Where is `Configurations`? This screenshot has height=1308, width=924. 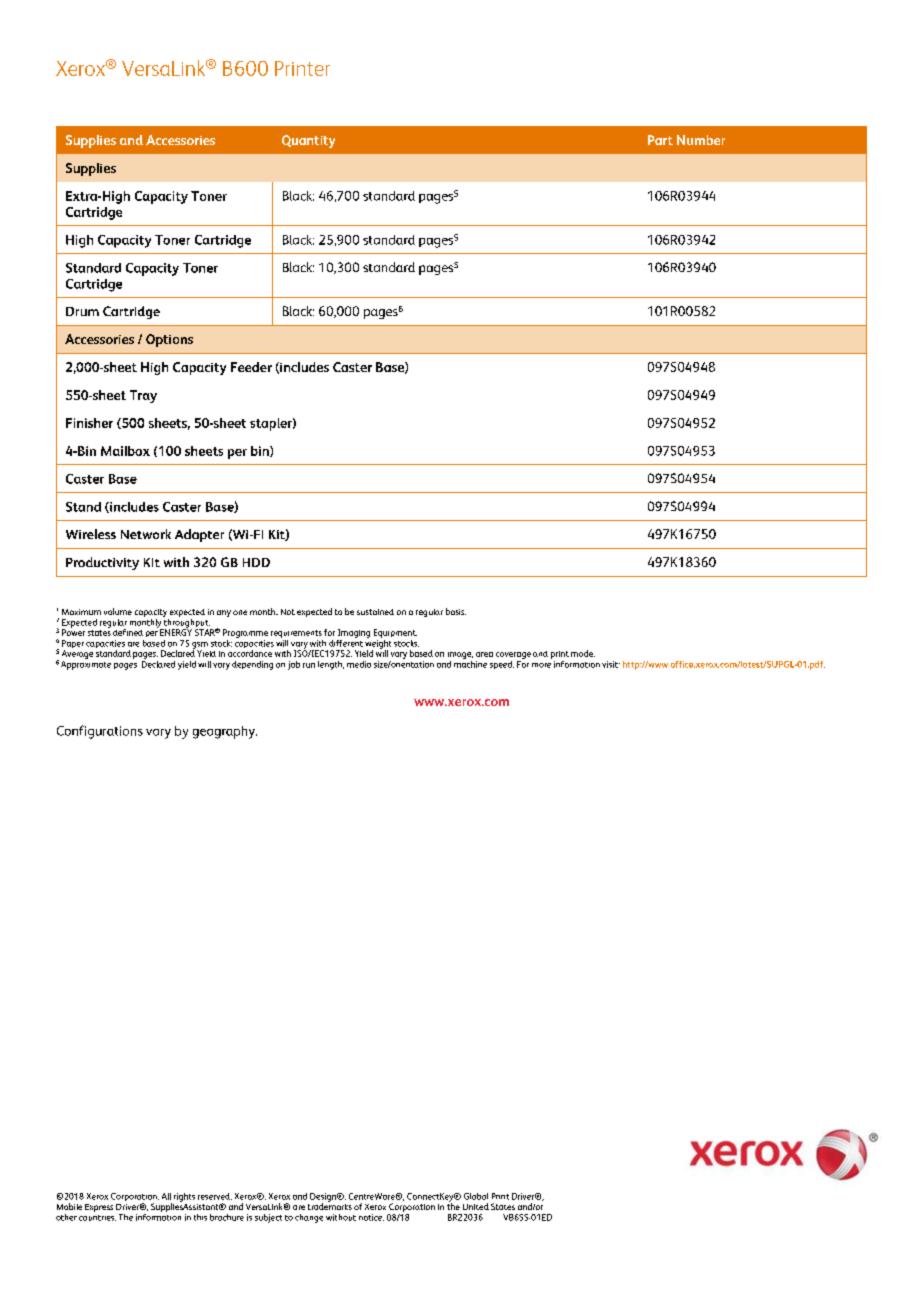
Configurations is located at coordinates (100, 732).
